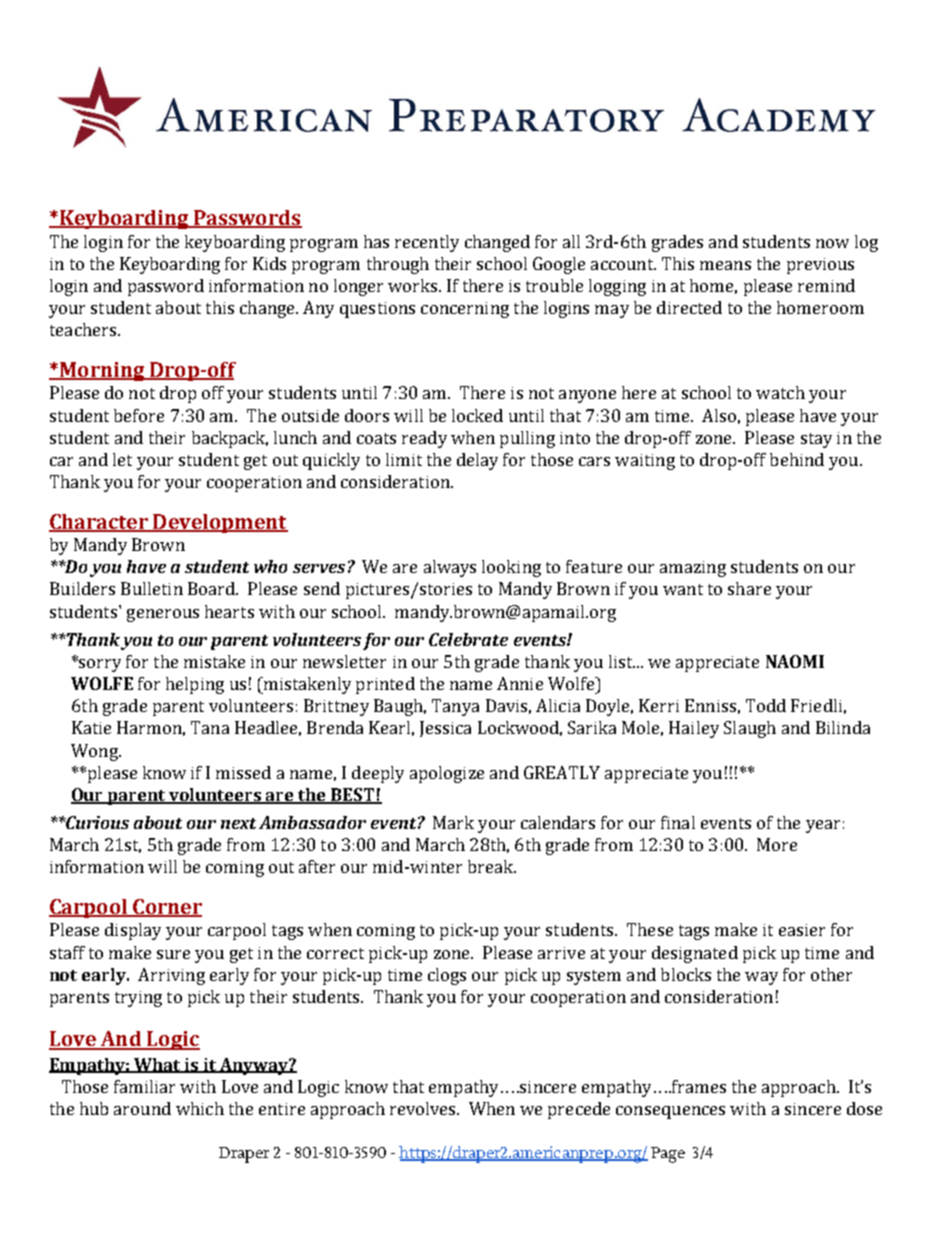  I want to click on around, so click(142, 1108).
